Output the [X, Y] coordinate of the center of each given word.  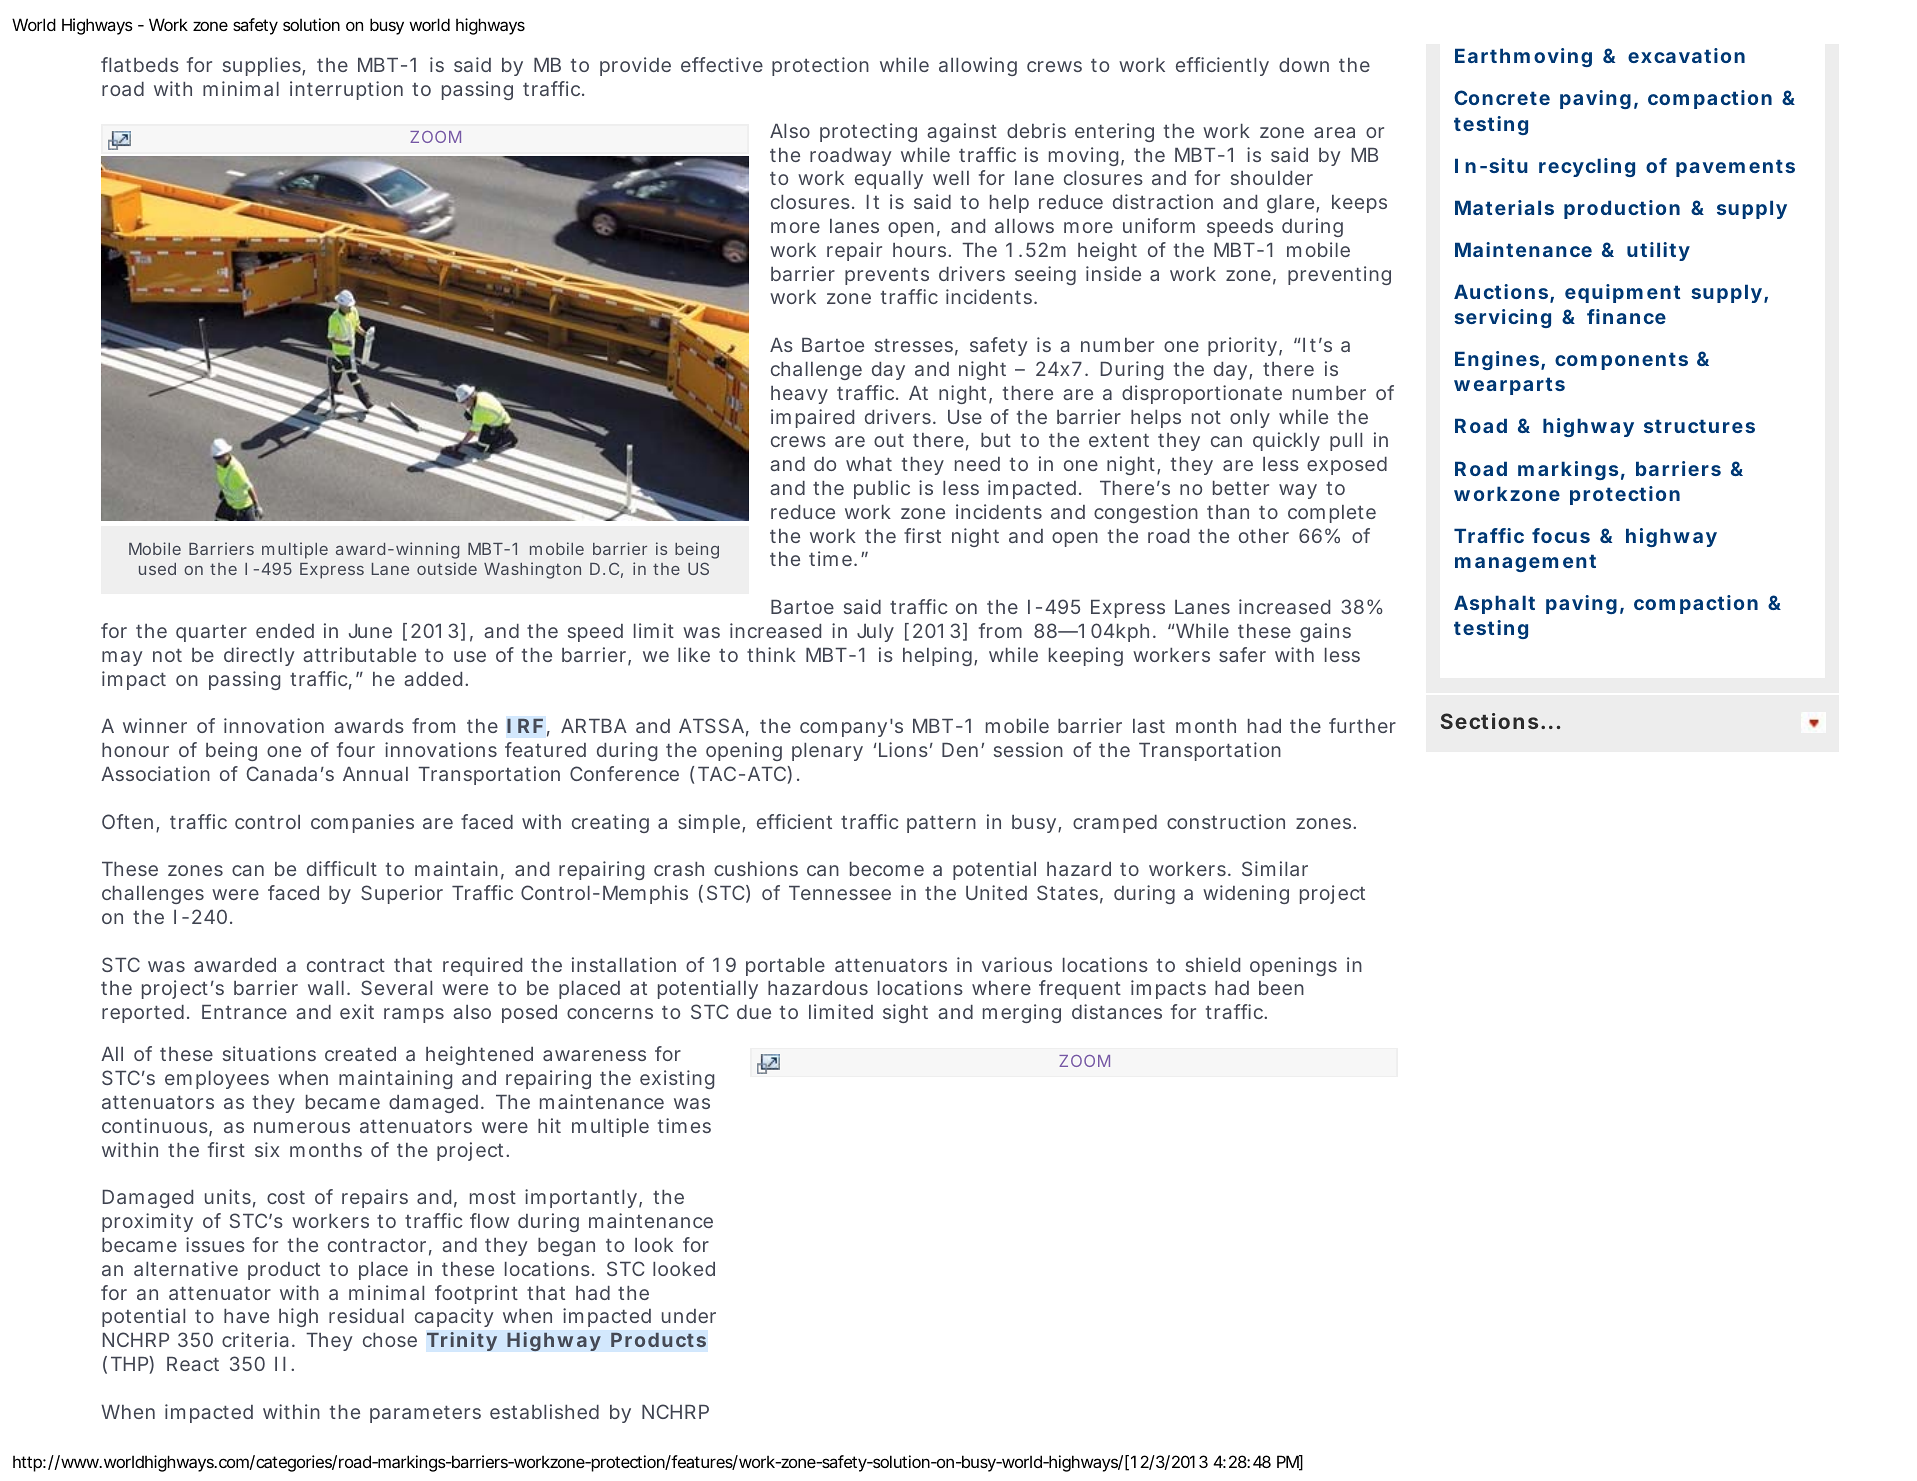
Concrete [1502, 97]
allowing [978, 66]
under [689, 1316]
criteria [255, 1339]
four [356, 749]
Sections [1489, 721]
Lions [903, 749]
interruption [346, 90]
